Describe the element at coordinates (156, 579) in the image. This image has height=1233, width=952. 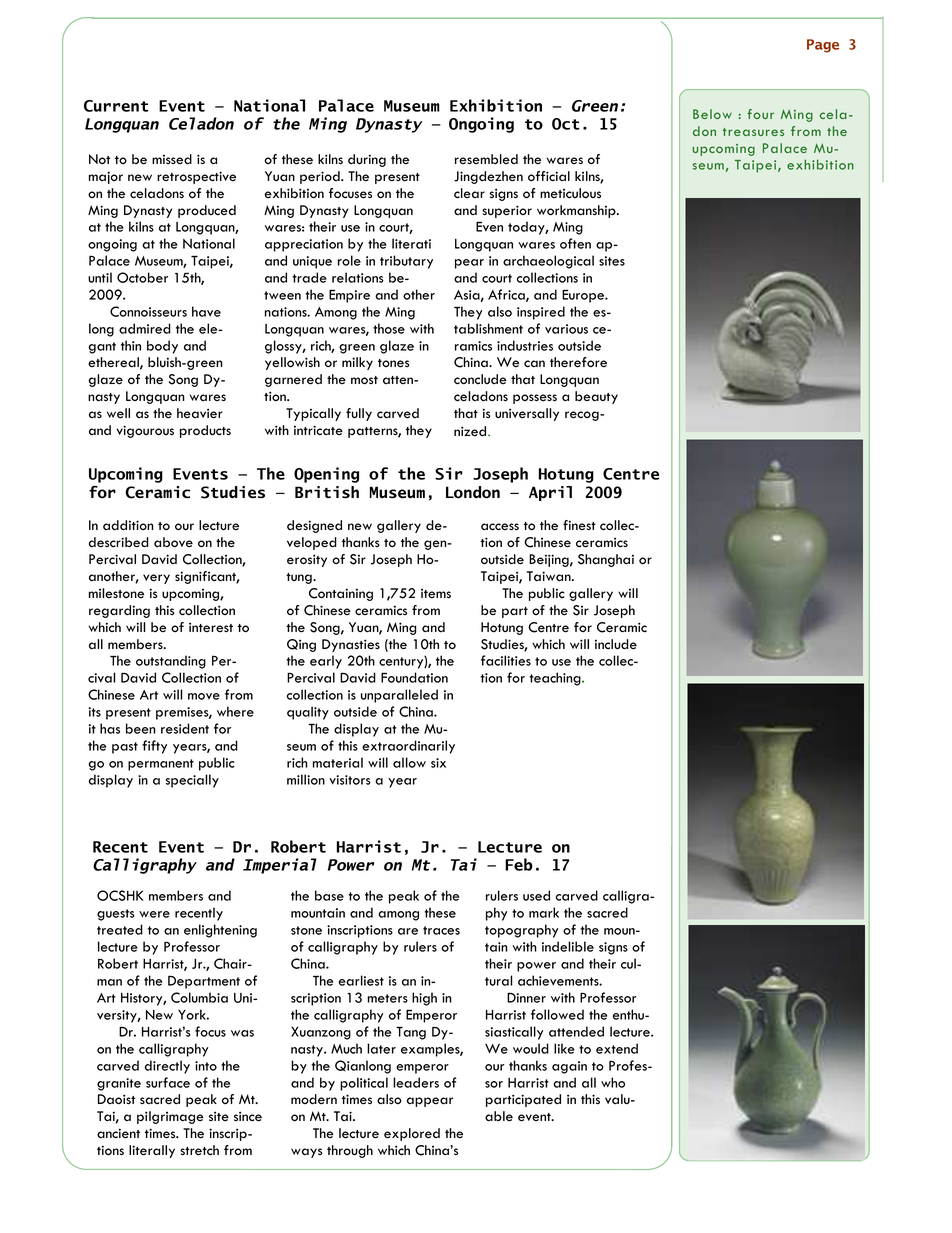
I see `very` at that location.
